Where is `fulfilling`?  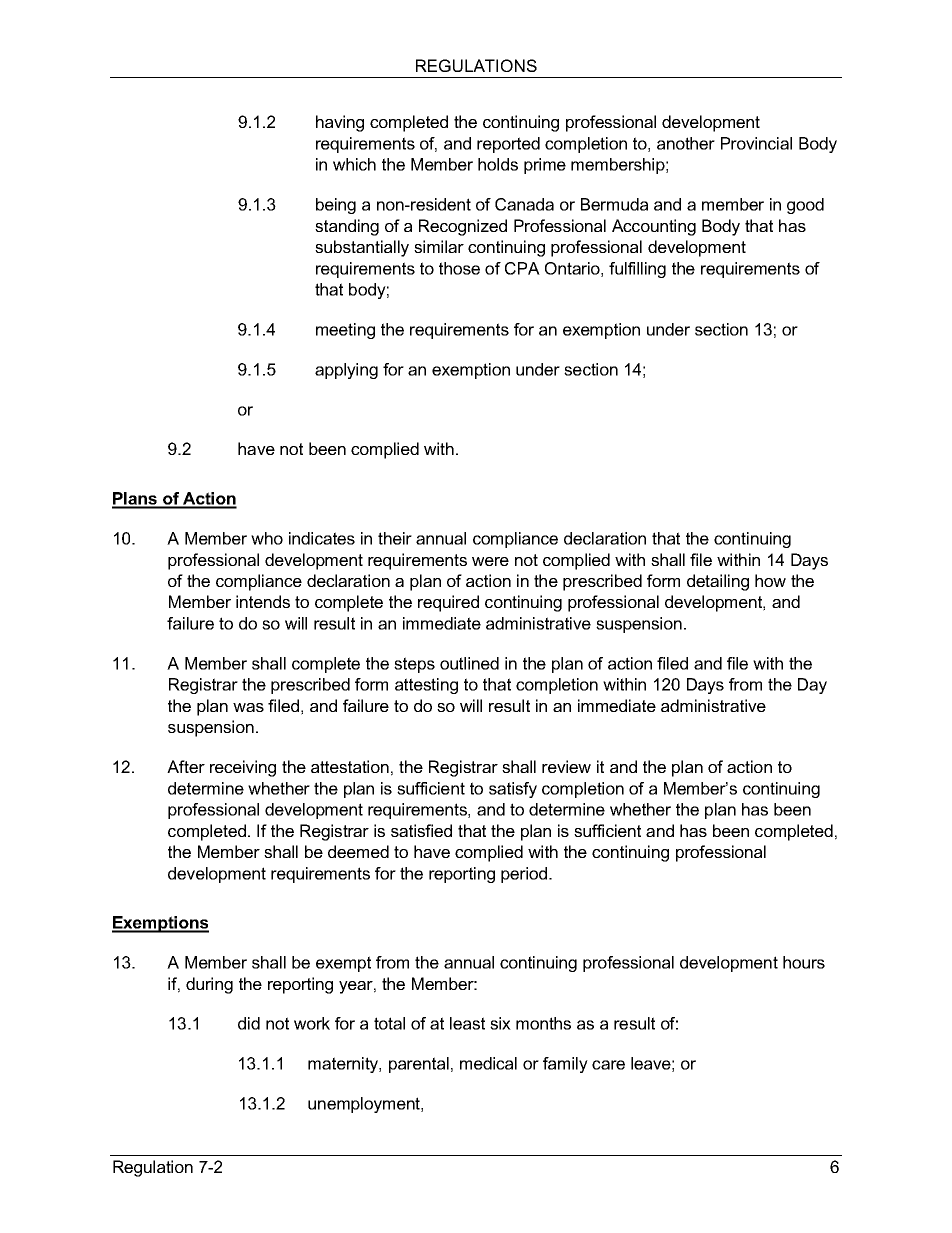 fulfilling is located at coordinates (637, 270).
